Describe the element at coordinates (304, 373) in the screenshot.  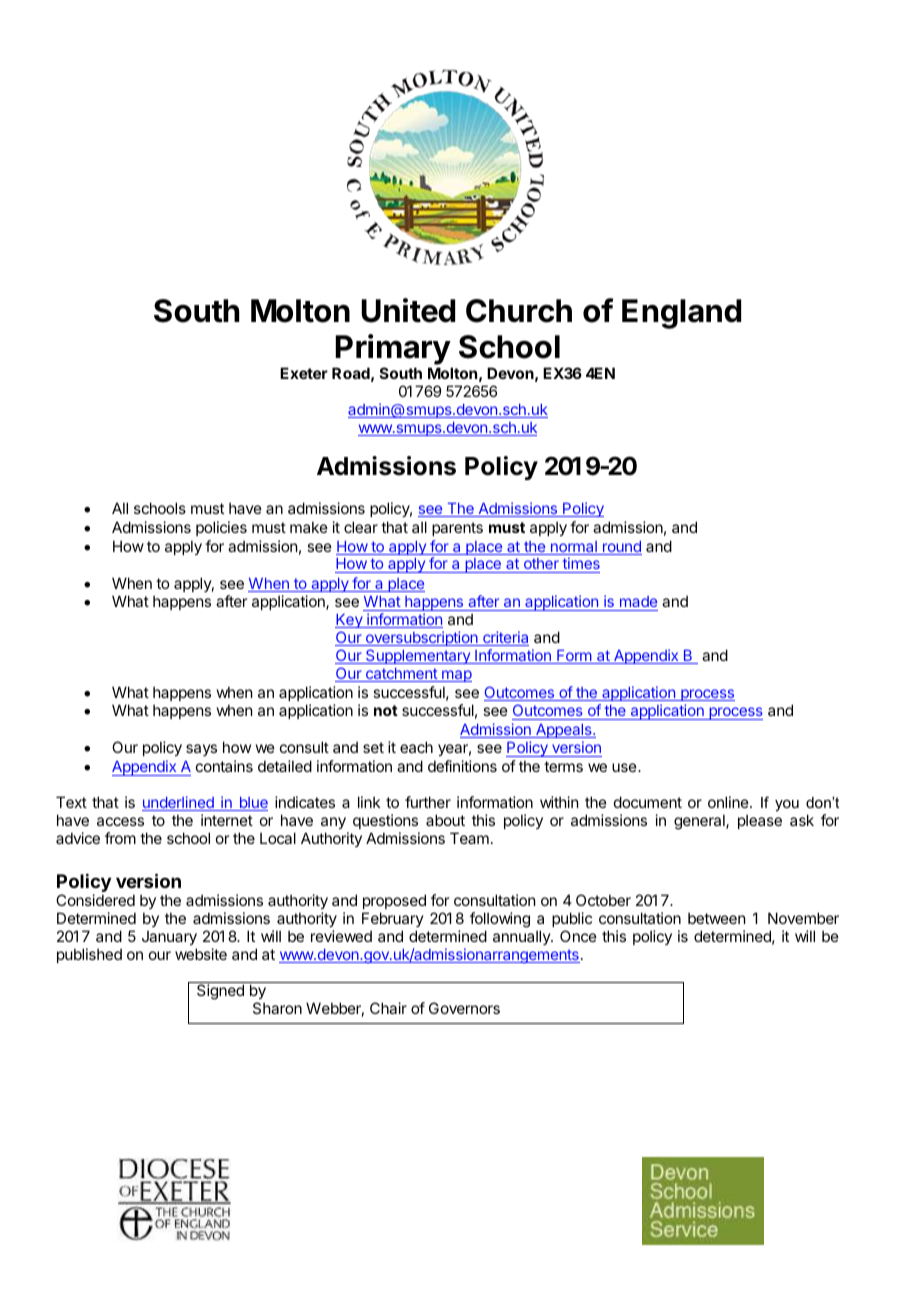
I see `Exeter` at that location.
